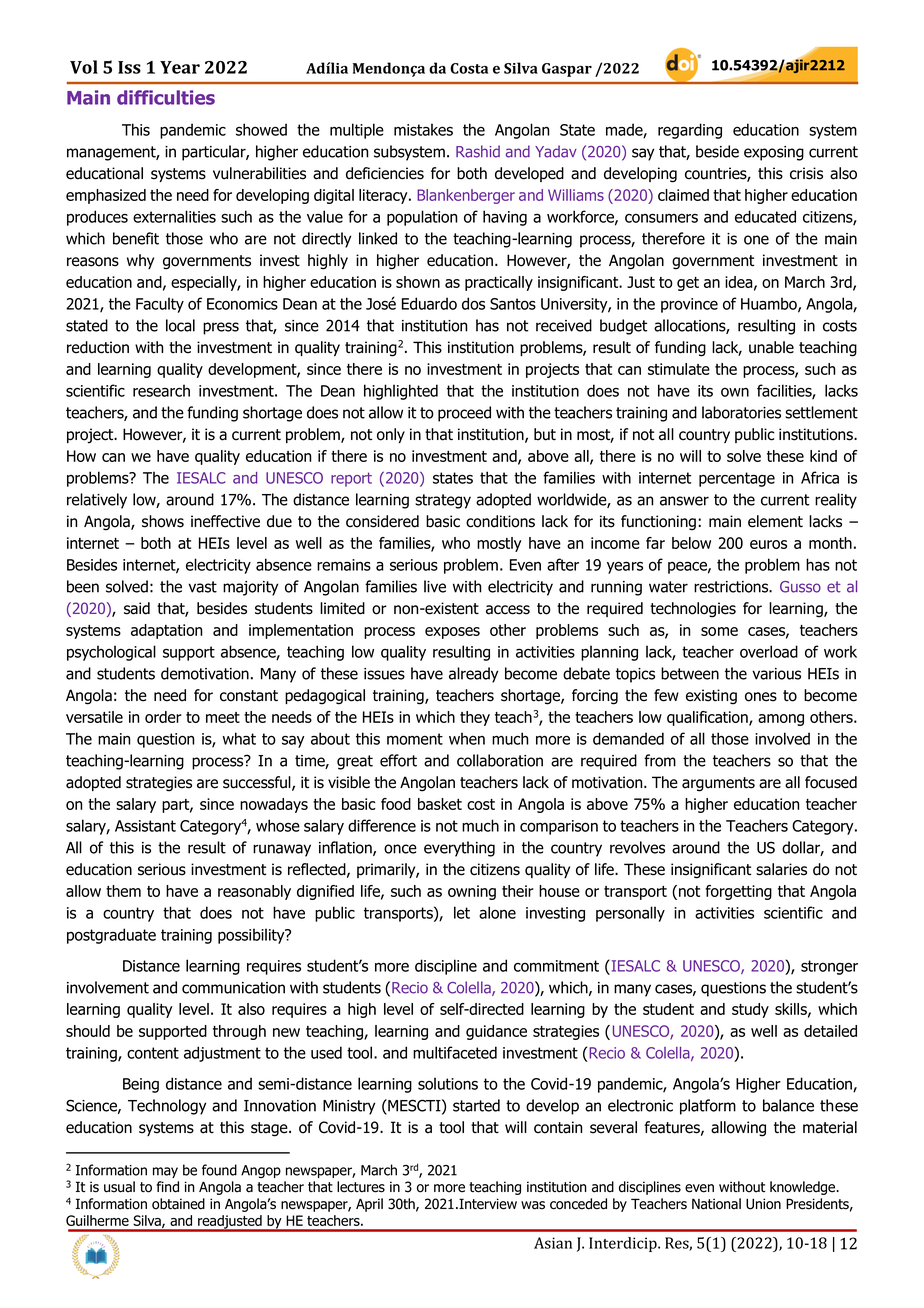  I want to click on percentage, so click(737, 479).
